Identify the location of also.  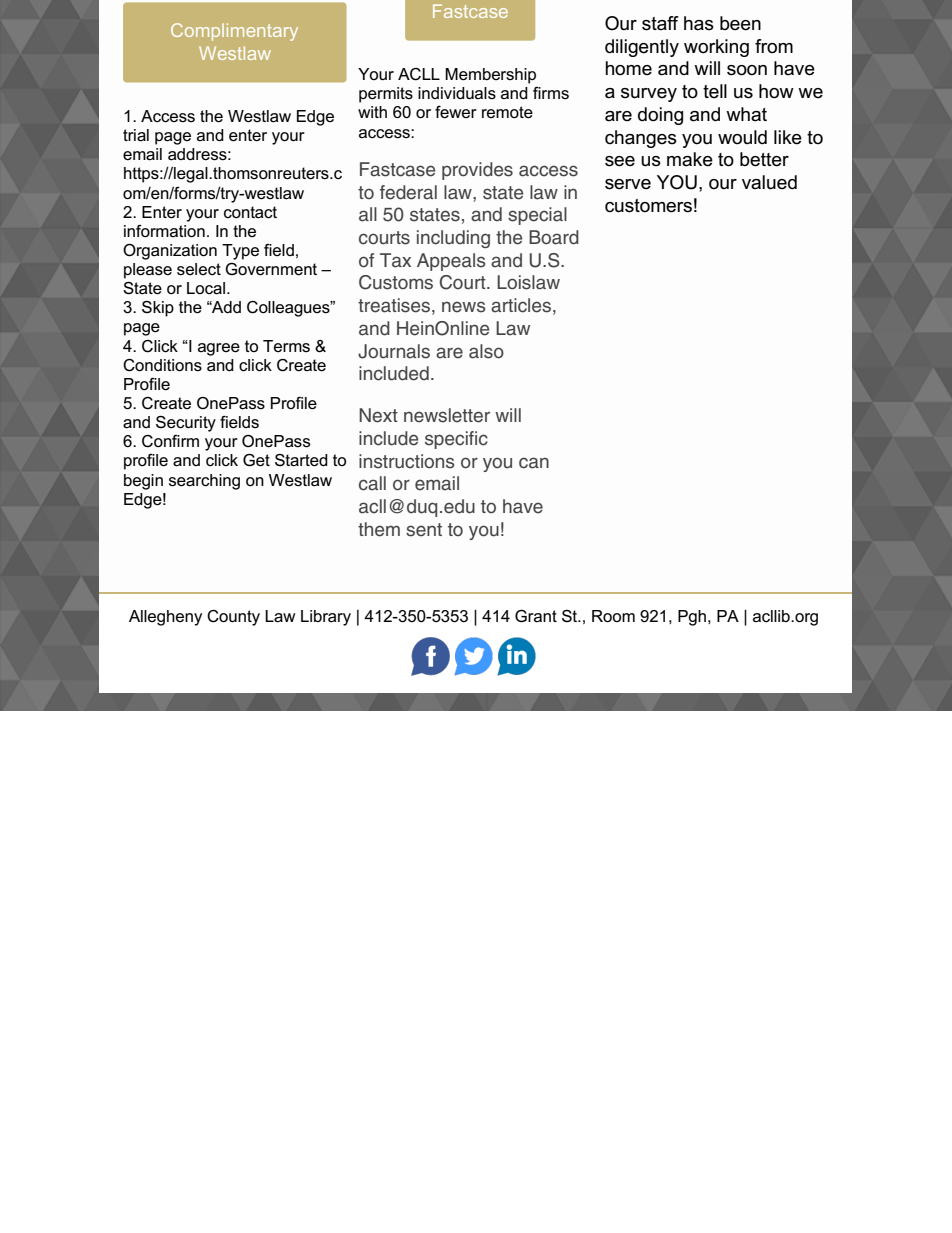
(486, 351).
